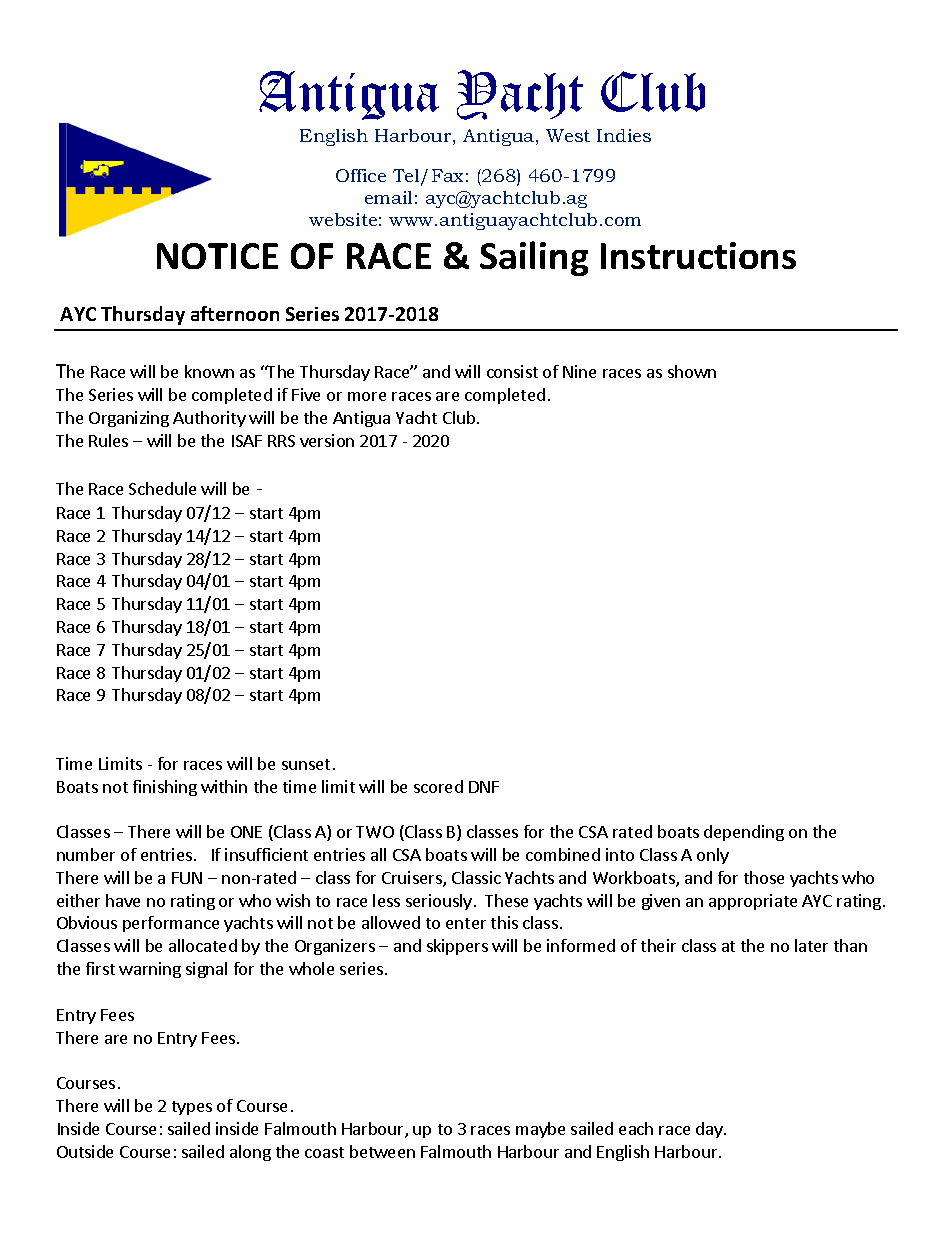 This image has height=1233, width=952. Describe the element at coordinates (165, 788) in the image. I see `finishing` at that location.
